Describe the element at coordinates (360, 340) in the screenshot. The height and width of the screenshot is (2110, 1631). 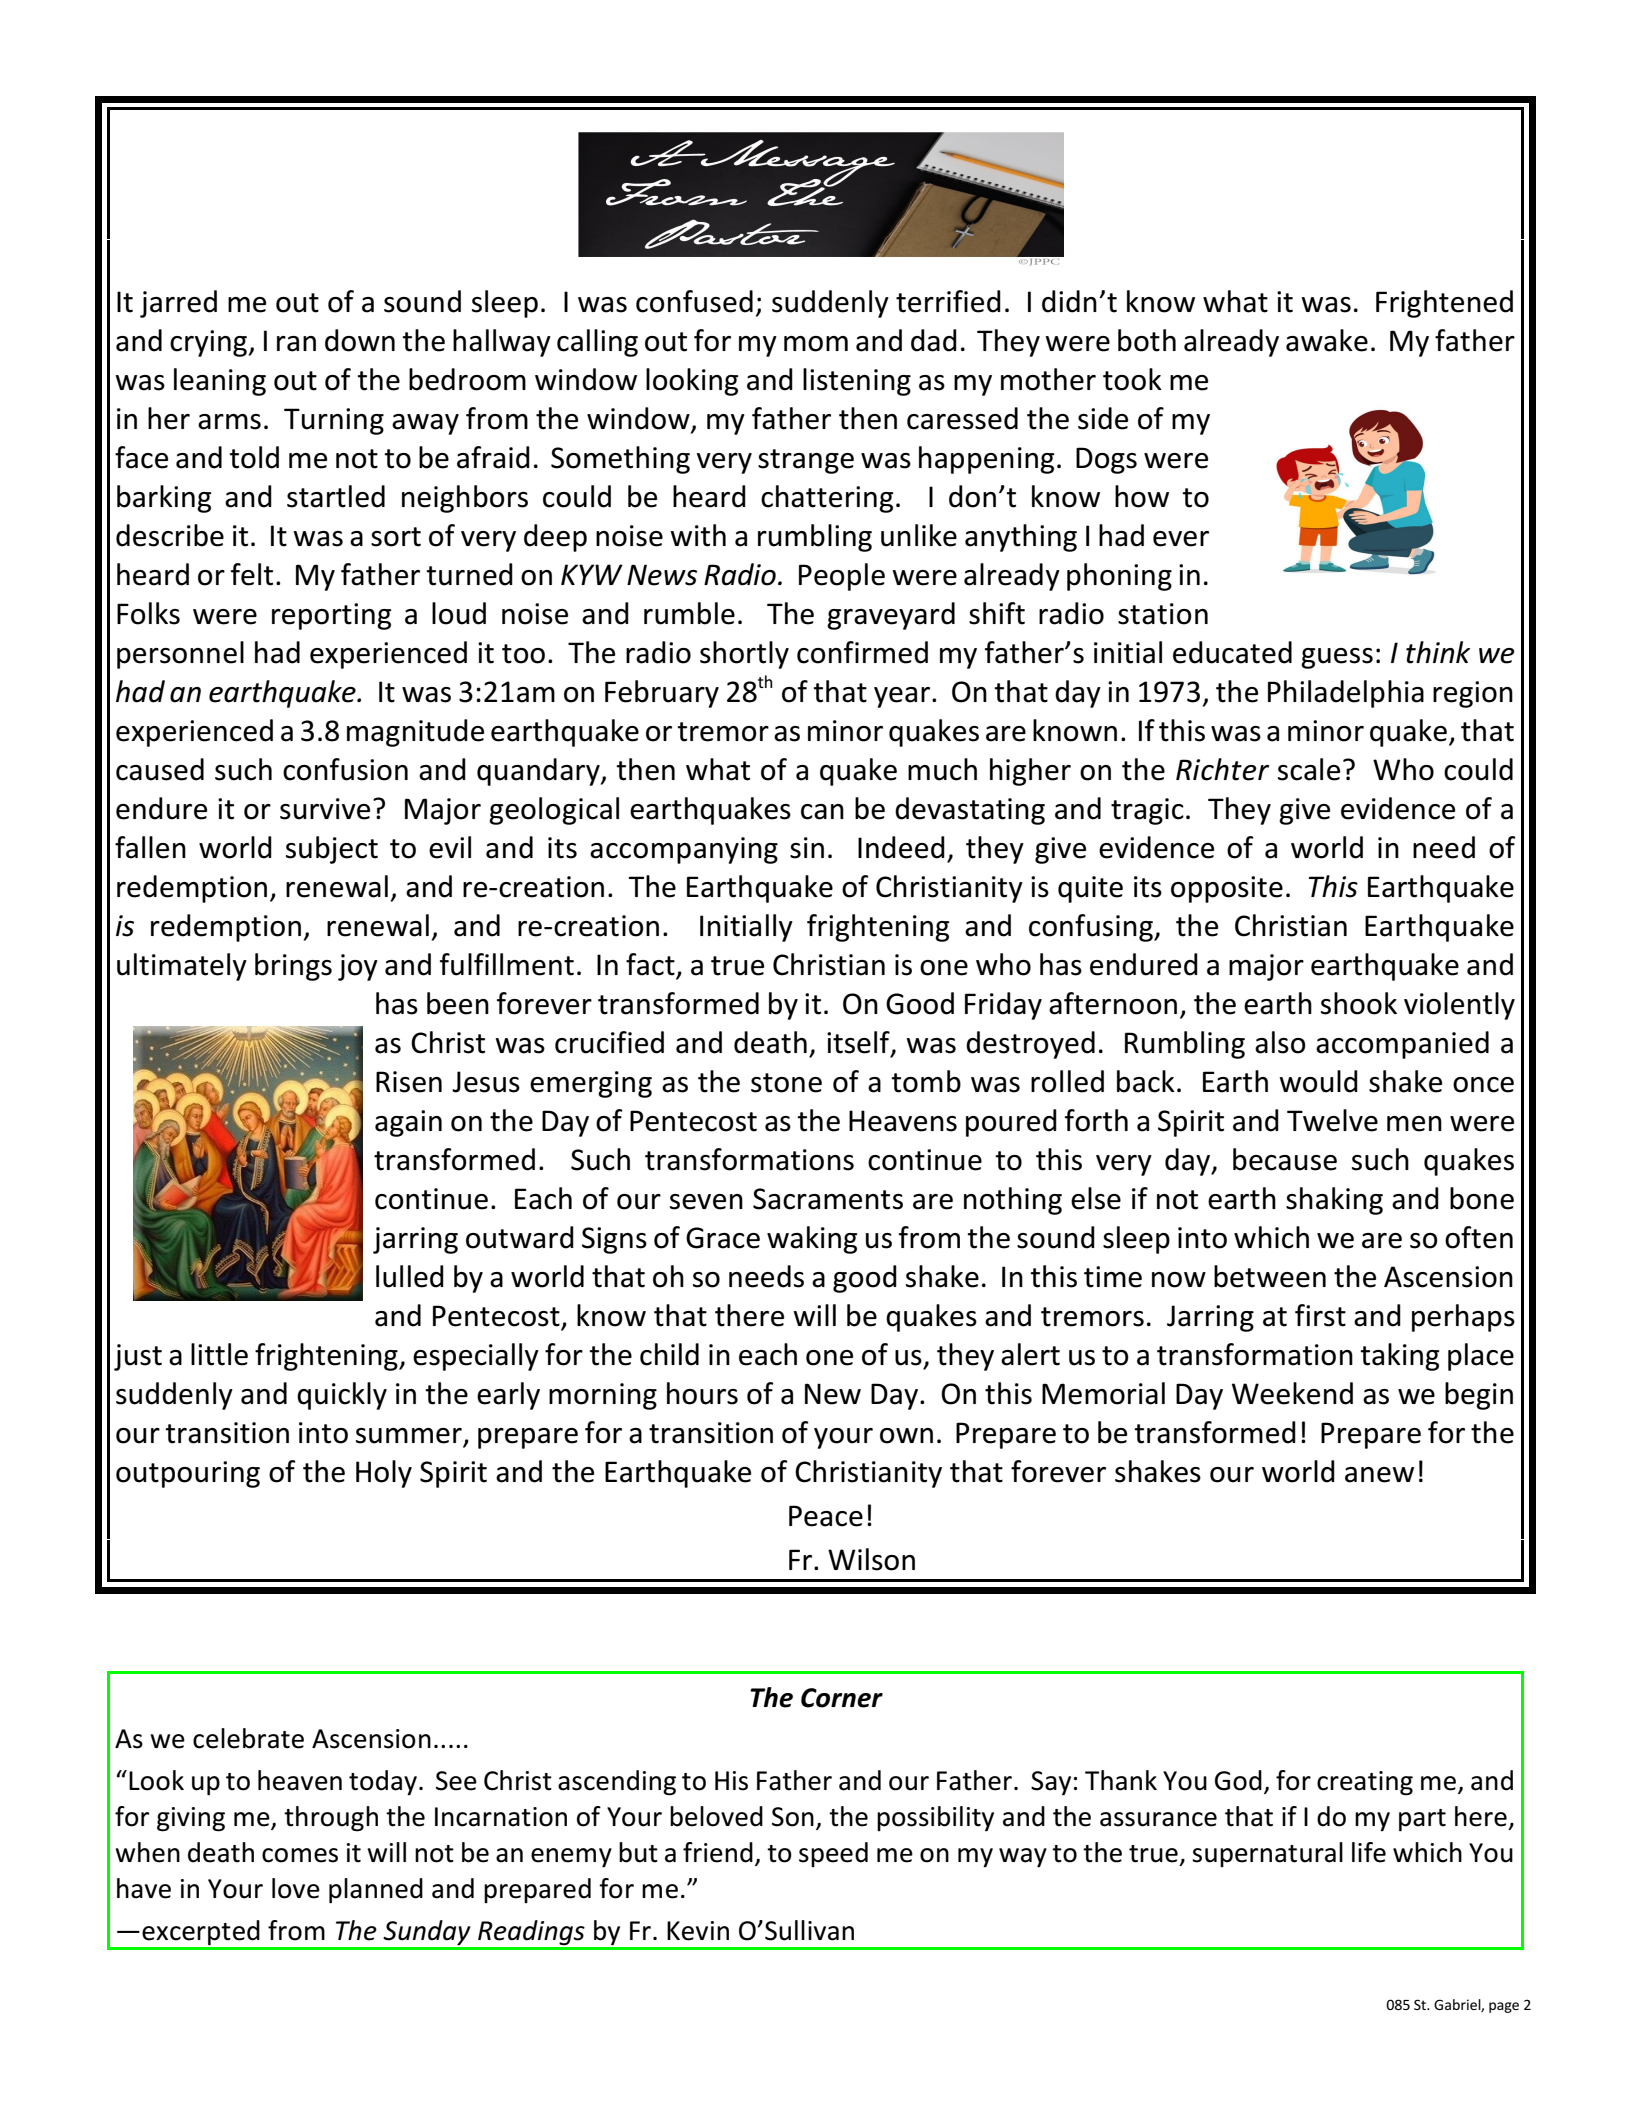
I see `down` at that location.
